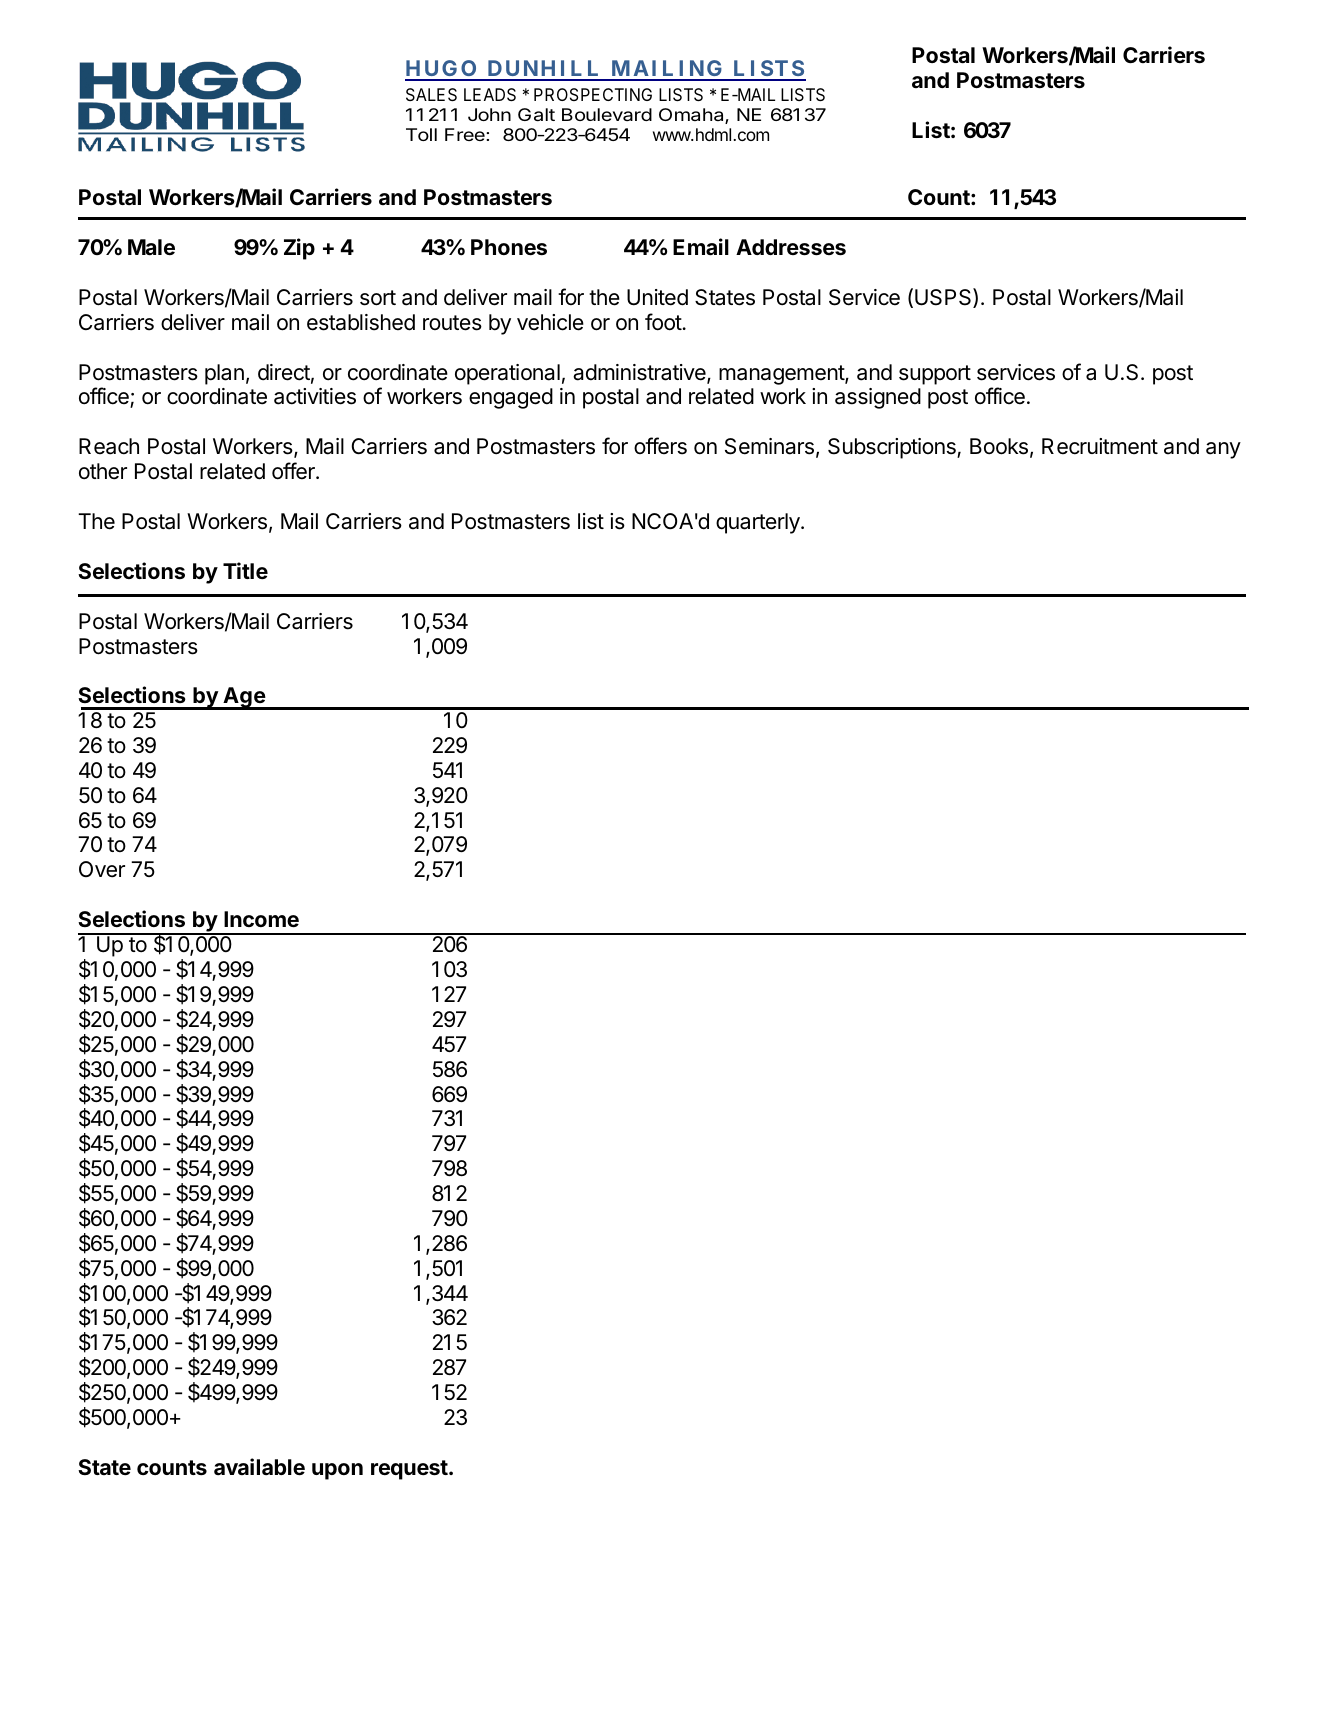 The width and height of the page is (1324, 1714). Describe the element at coordinates (259, 1467) in the page. I see `available` at that location.
